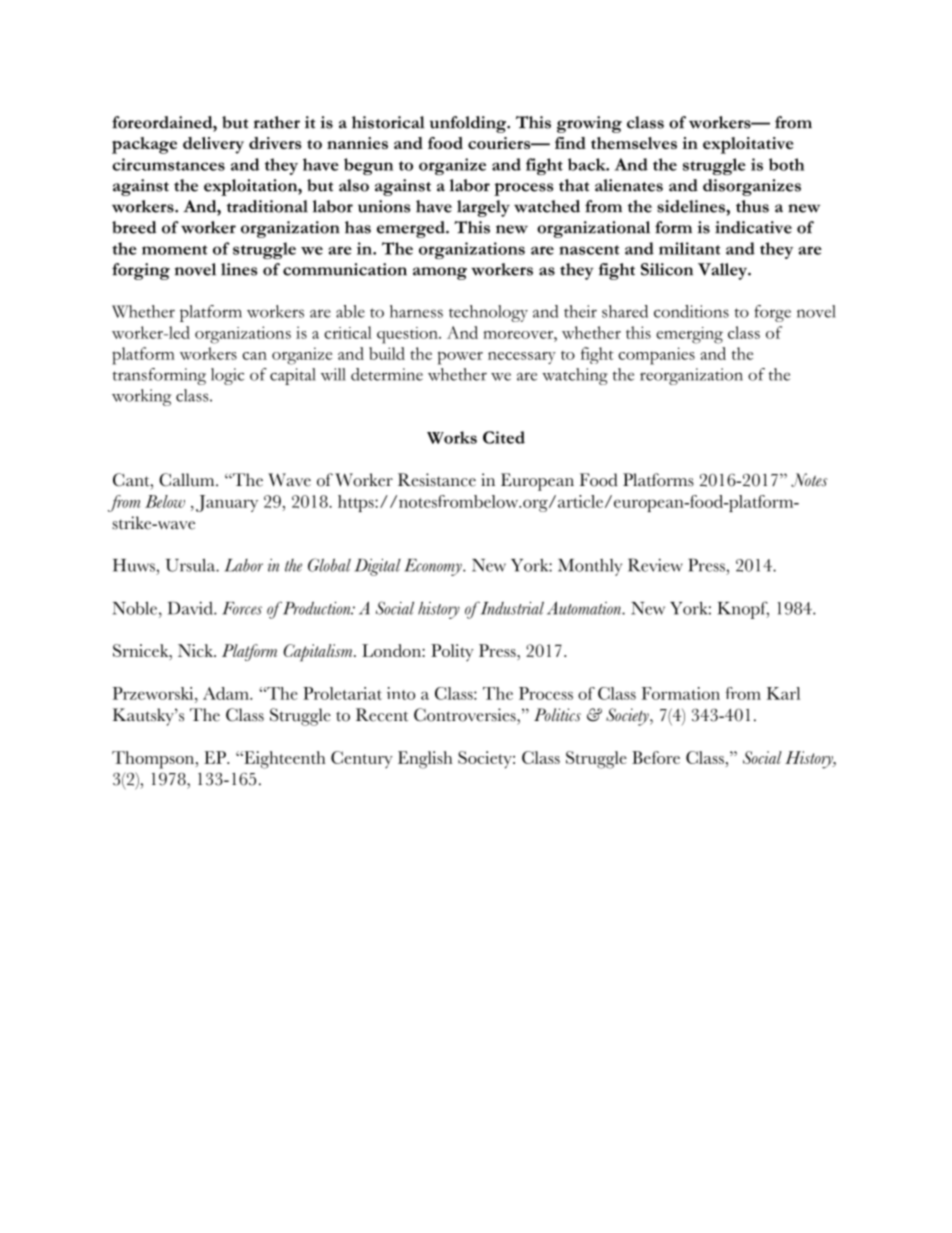  I want to click on delivery, so click(213, 145).
